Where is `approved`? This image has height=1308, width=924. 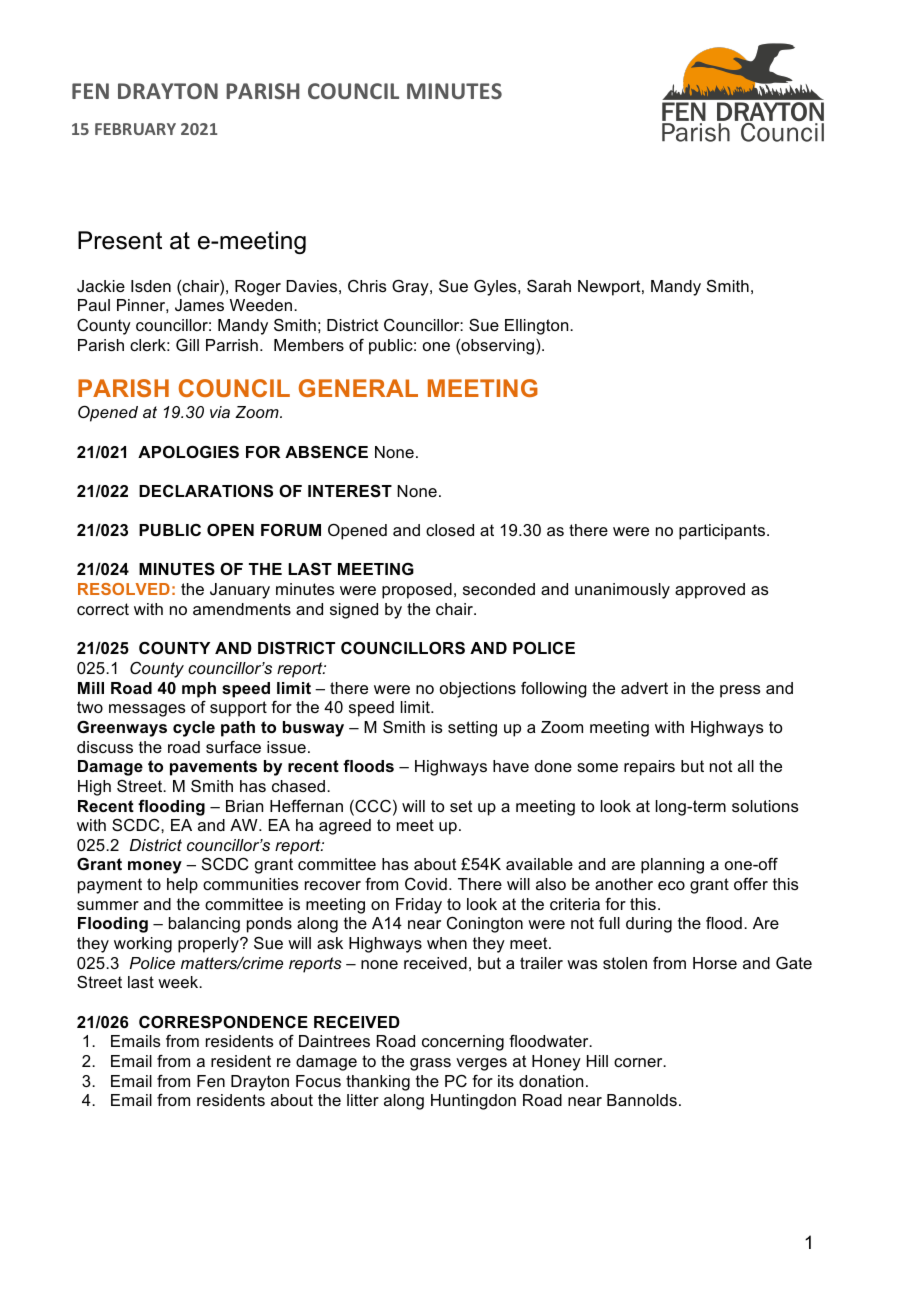
approved is located at coordinates (710, 591).
